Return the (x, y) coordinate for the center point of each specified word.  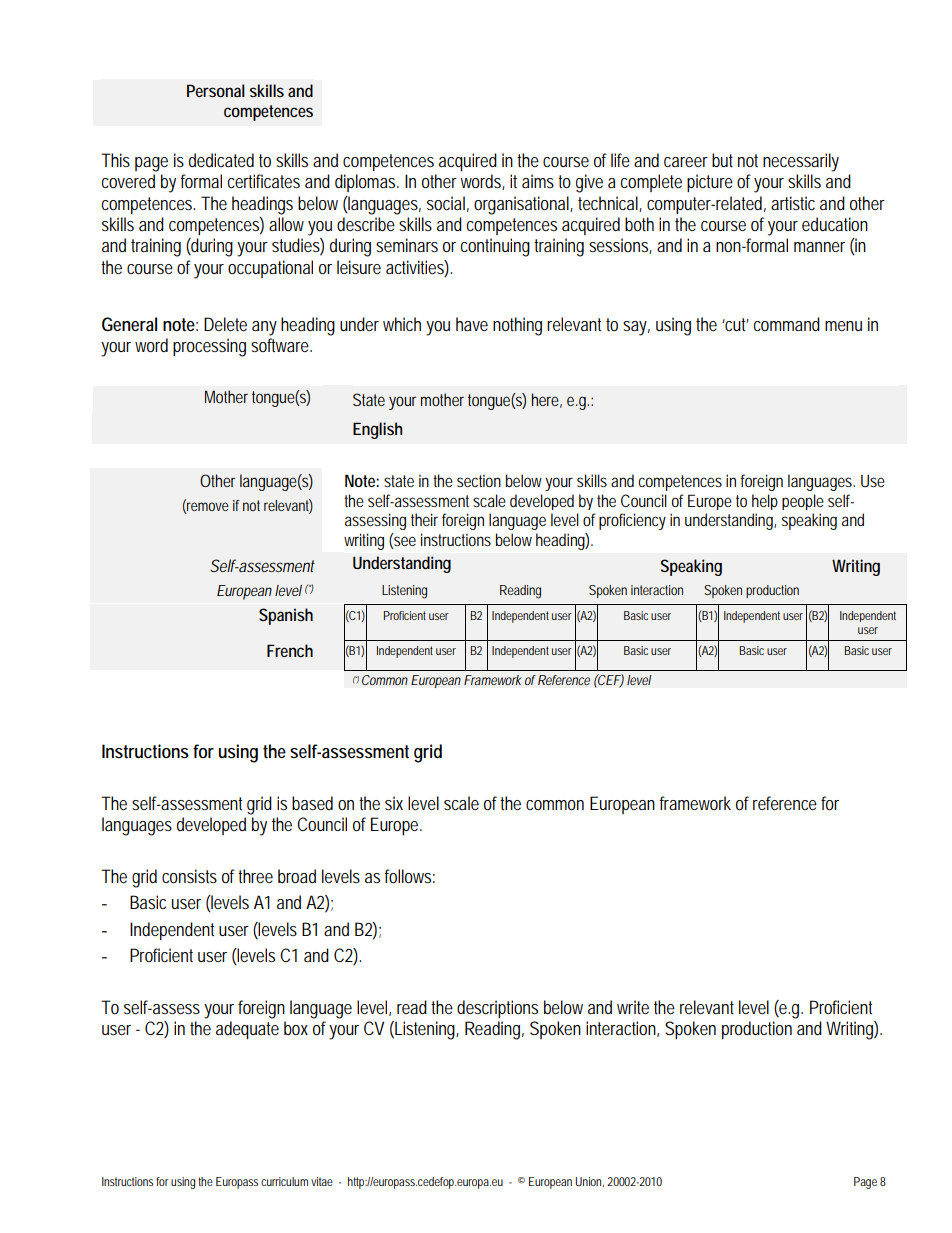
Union (589, 1182)
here (547, 400)
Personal (216, 90)
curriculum (284, 1181)
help (765, 502)
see (404, 541)
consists (189, 876)
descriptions (497, 1009)
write (633, 1007)
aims (538, 181)
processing (209, 347)
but (722, 160)
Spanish (286, 616)
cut (736, 324)
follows (410, 876)
